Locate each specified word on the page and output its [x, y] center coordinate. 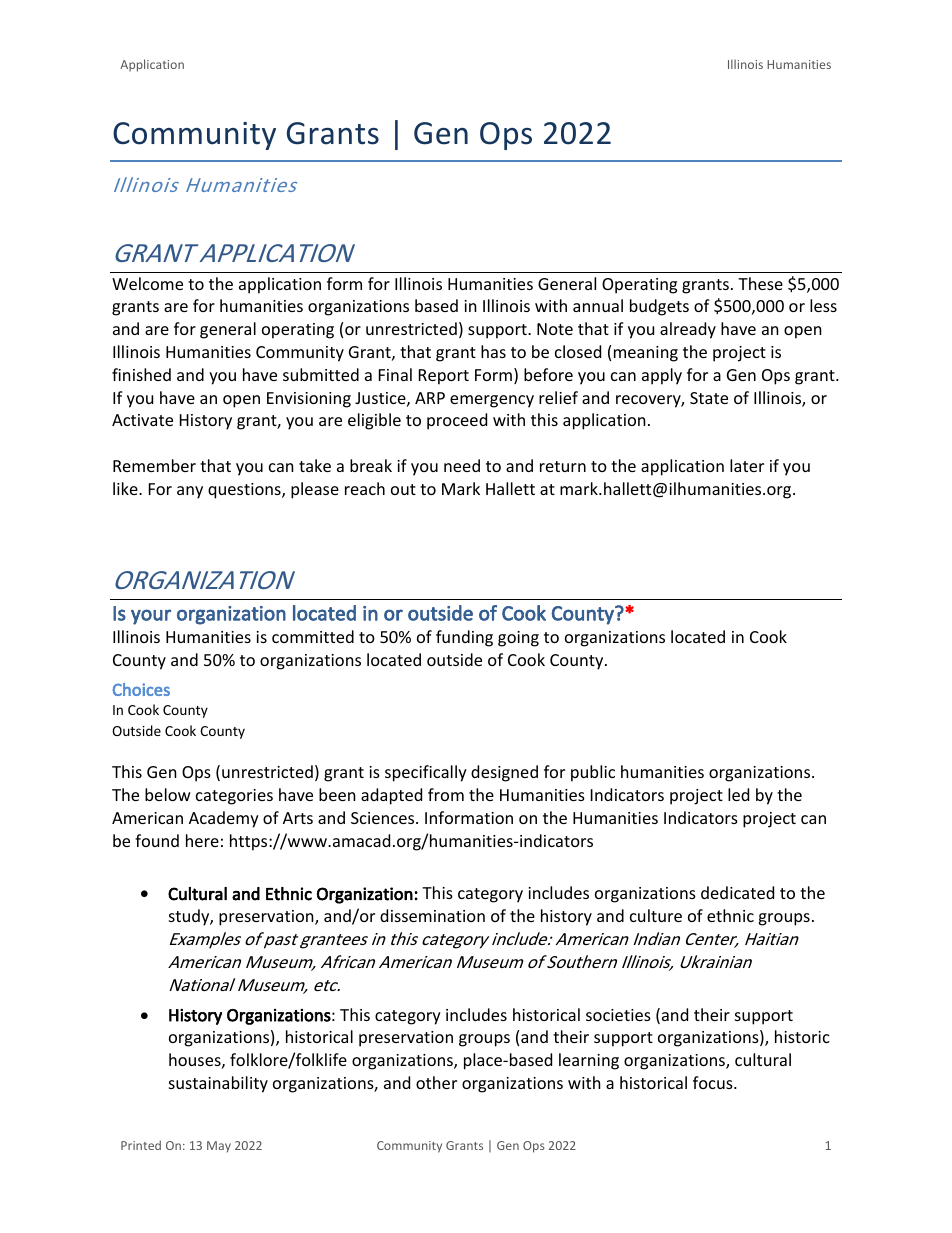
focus [714, 1082]
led [738, 794]
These [760, 283]
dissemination [432, 915]
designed [504, 773]
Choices [141, 689]
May [219, 1147]
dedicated [737, 892]
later [747, 465]
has [493, 351]
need [462, 465]
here [202, 840]
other [436, 1082]
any [190, 492]
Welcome [147, 283]
